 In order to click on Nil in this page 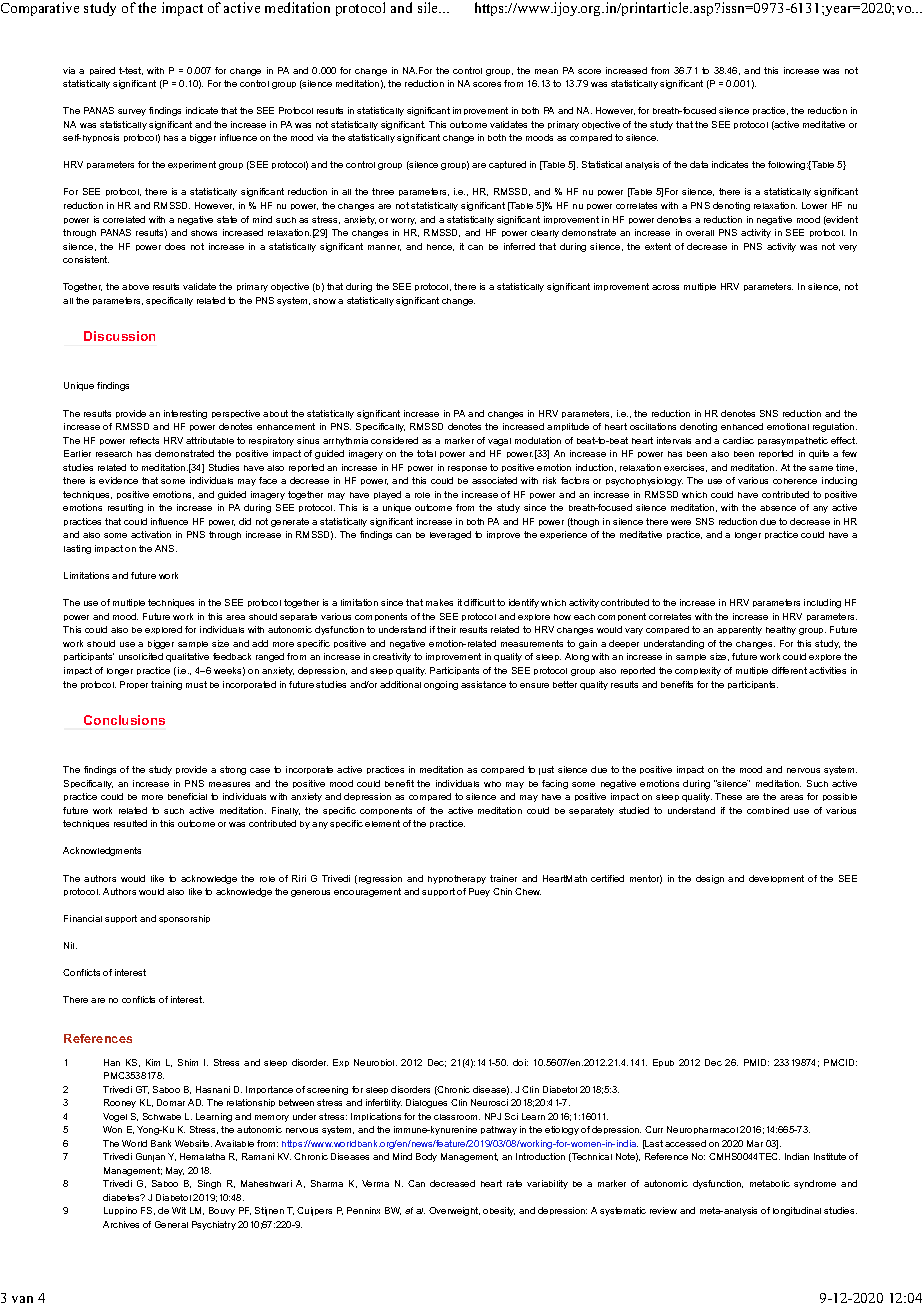, I will do `click(70, 945)`.
